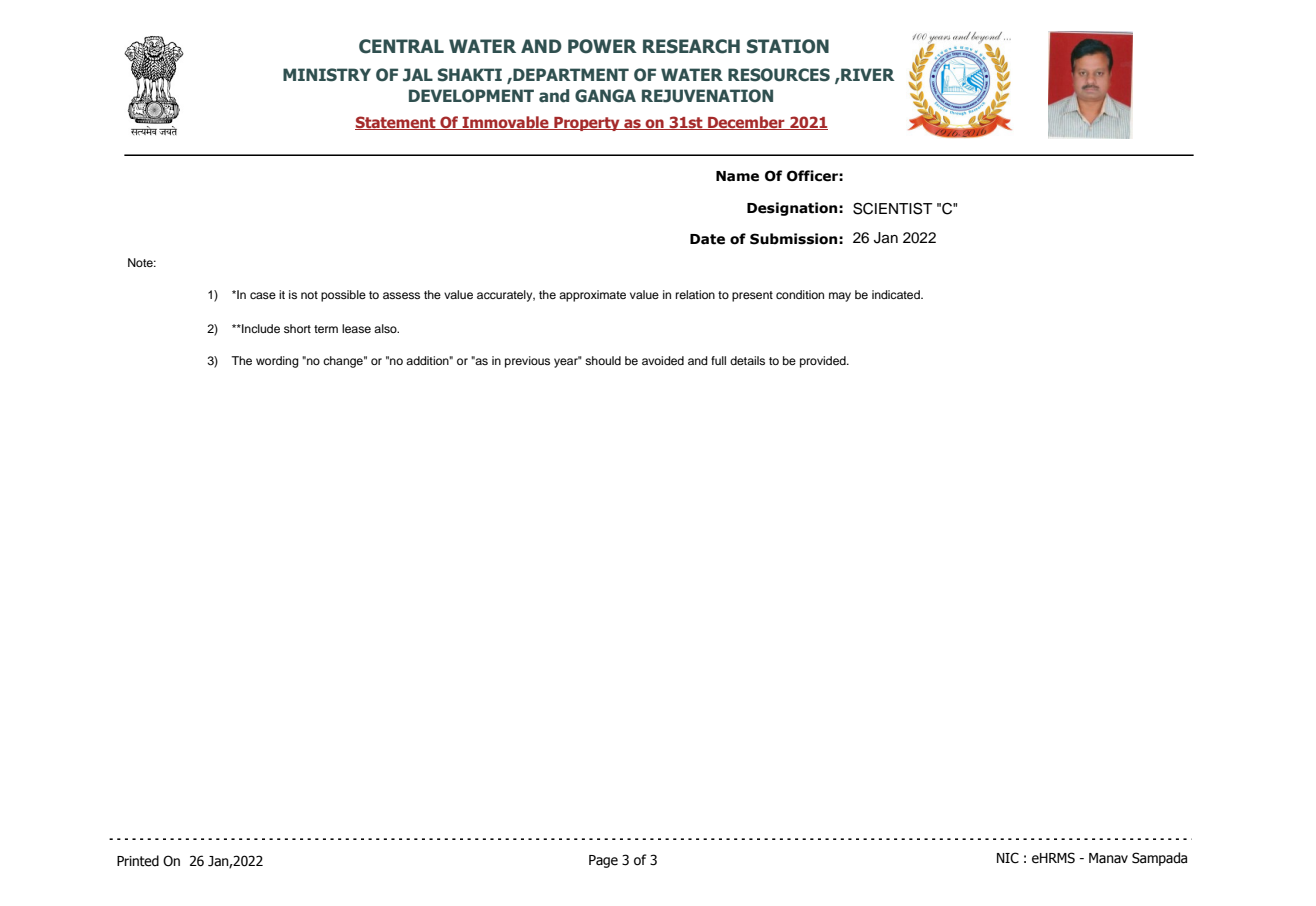 The height and width of the screenshot is (906, 1316). Describe the element at coordinates (327, 75) in the screenshot. I see `MINISTRY` at that location.
